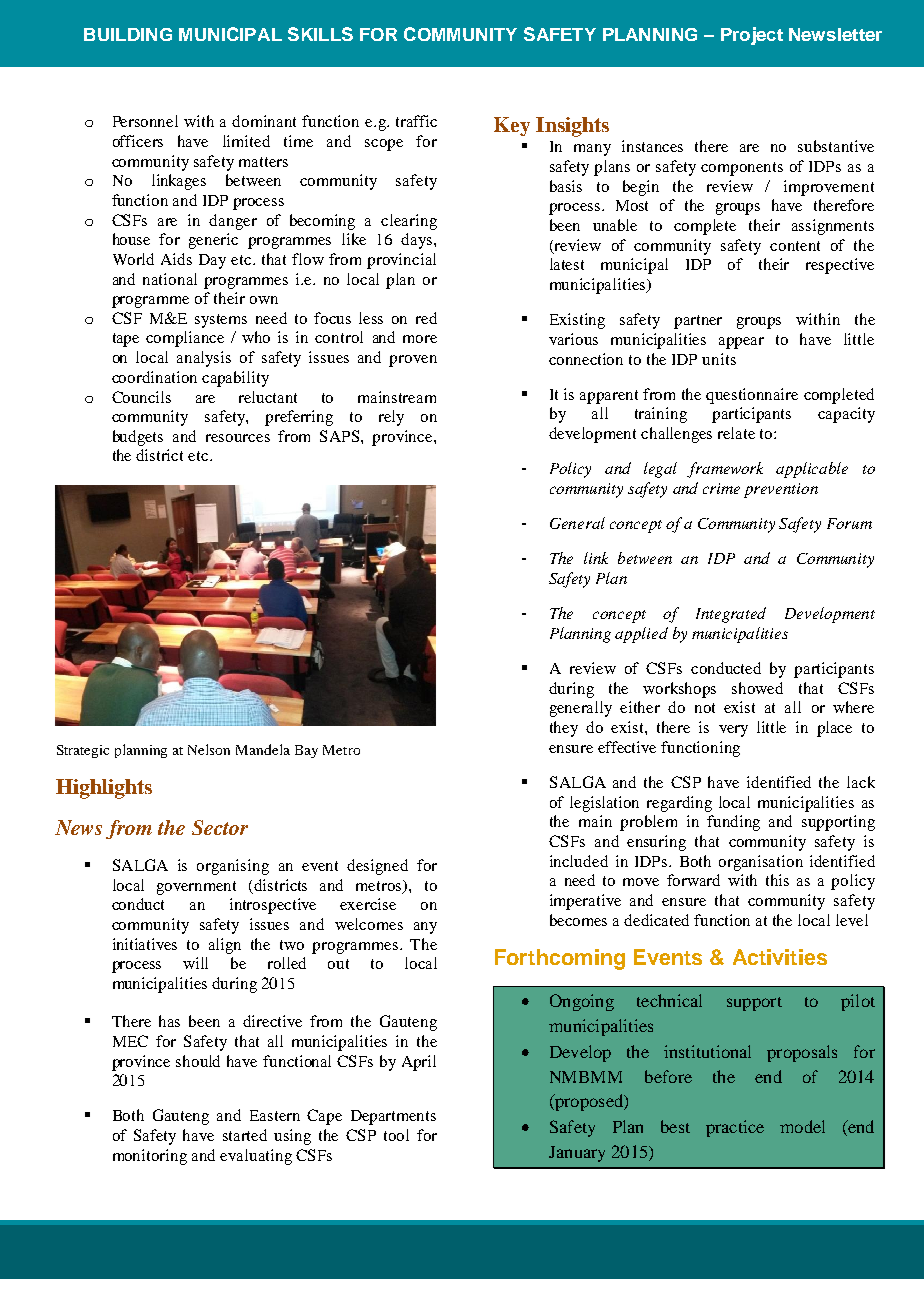 The height and width of the screenshot is (1308, 924). I want to click on they, so click(564, 729).
